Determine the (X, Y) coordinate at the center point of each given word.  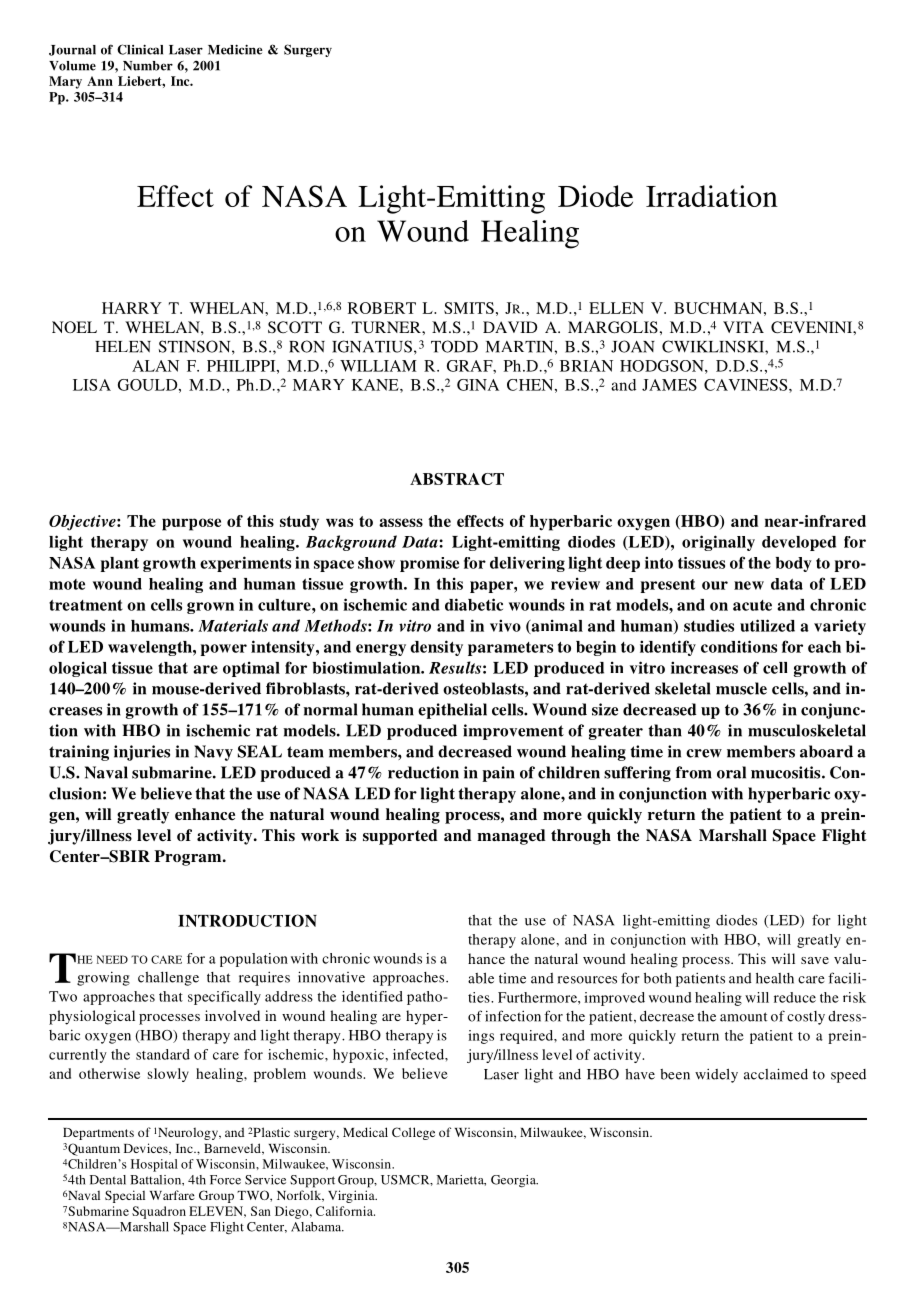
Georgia (514, 1181)
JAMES (669, 385)
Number (148, 66)
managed (511, 837)
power (223, 650)
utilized (767, 625)
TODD (454, 346)
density (436, 648)
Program (189, 858)
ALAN (155, 366)
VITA (743, 327)
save (815, 960)
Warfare (172, 1195)
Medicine (235, 49)
